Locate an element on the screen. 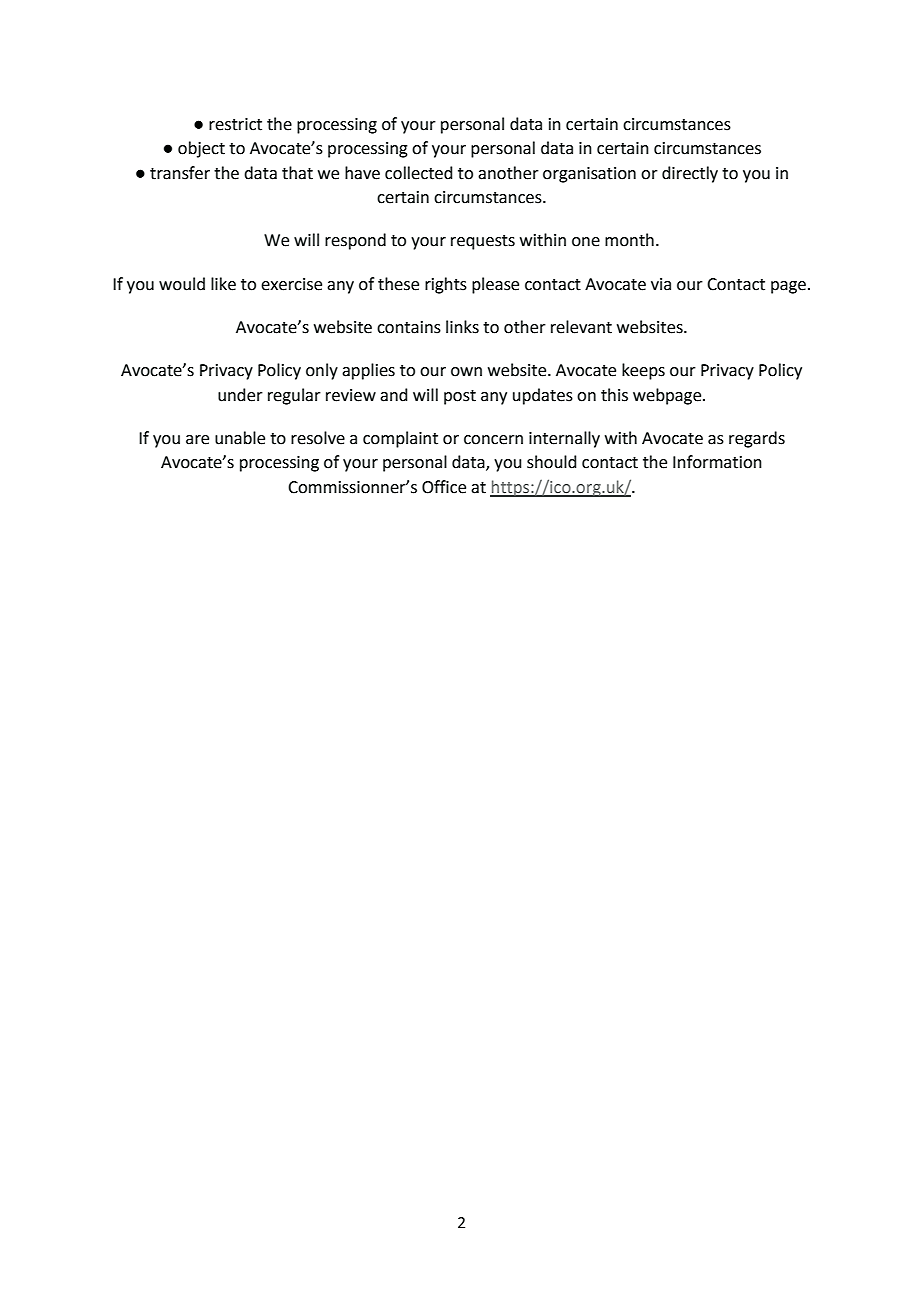 This screenshot has width=924, height=1308. month is located at coordinates (629, 240).
